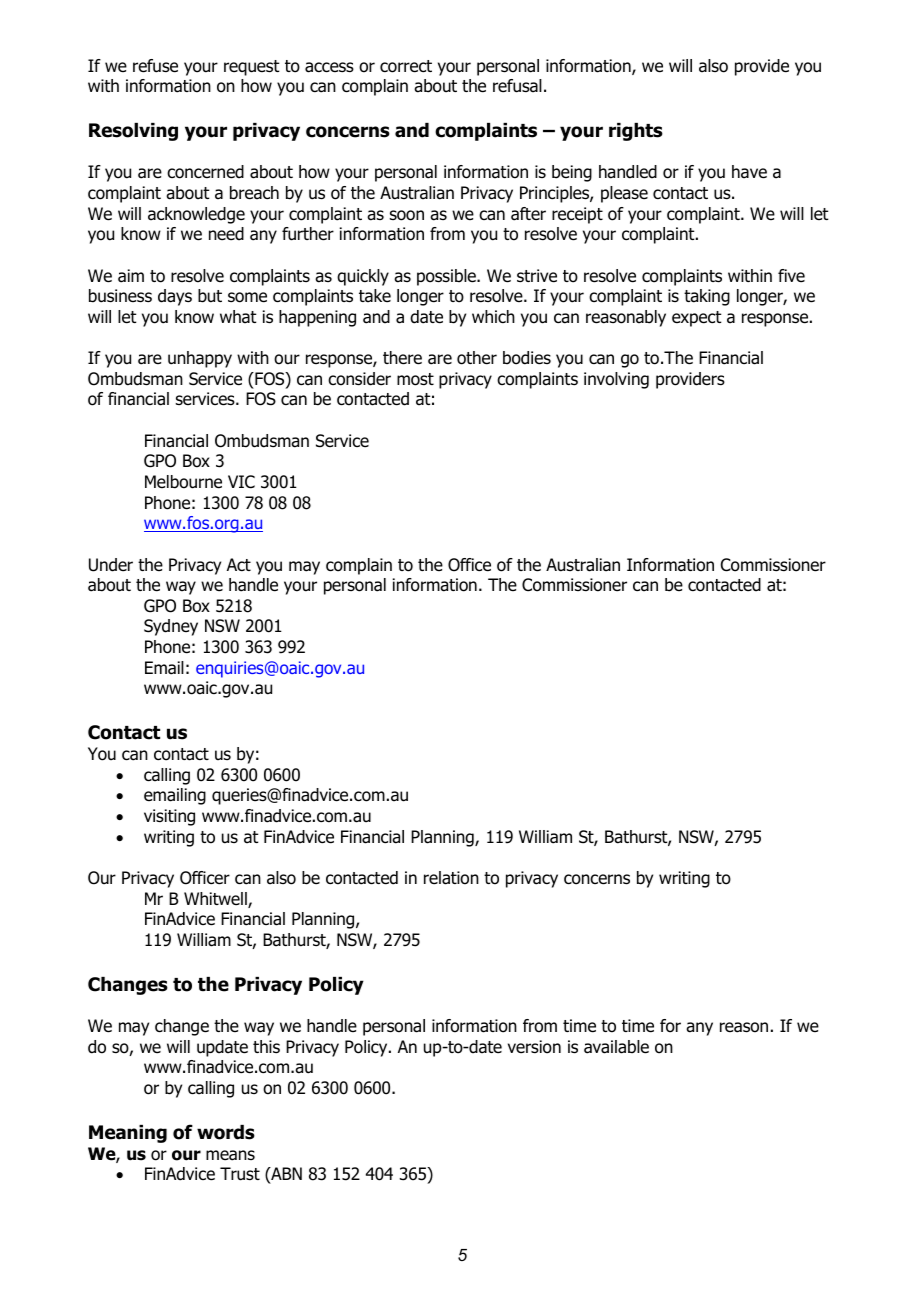 The image size is (924, 1308). What do you see at coordinates (155, 66) in the image?
I see `refuse` at bounding box center [155, 66].
